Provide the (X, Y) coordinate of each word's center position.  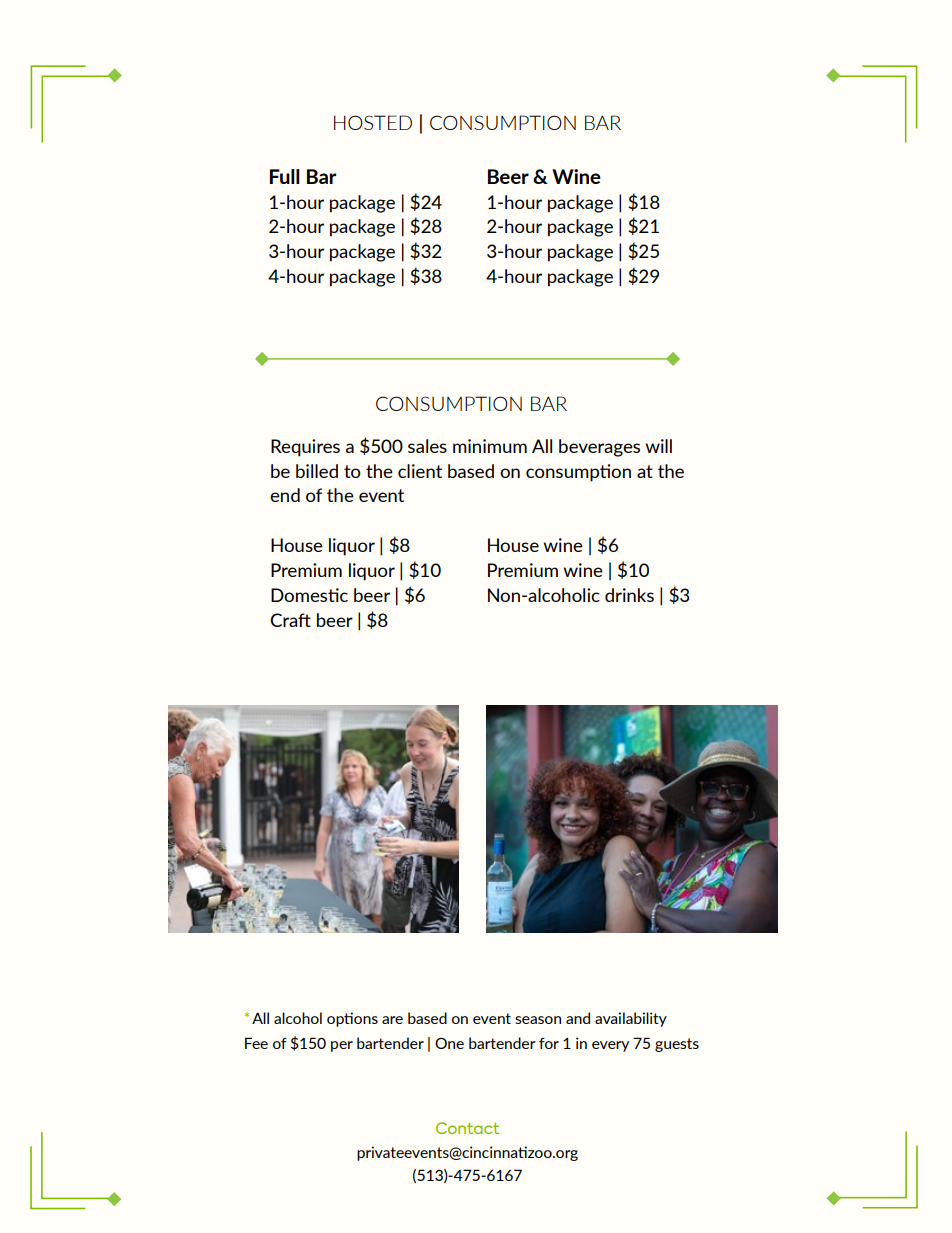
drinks (629, 595)
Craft (290, 620)
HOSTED (373, 122)
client (420, 471)
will (658, 446)
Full (285, 176)
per (342, 1046)
